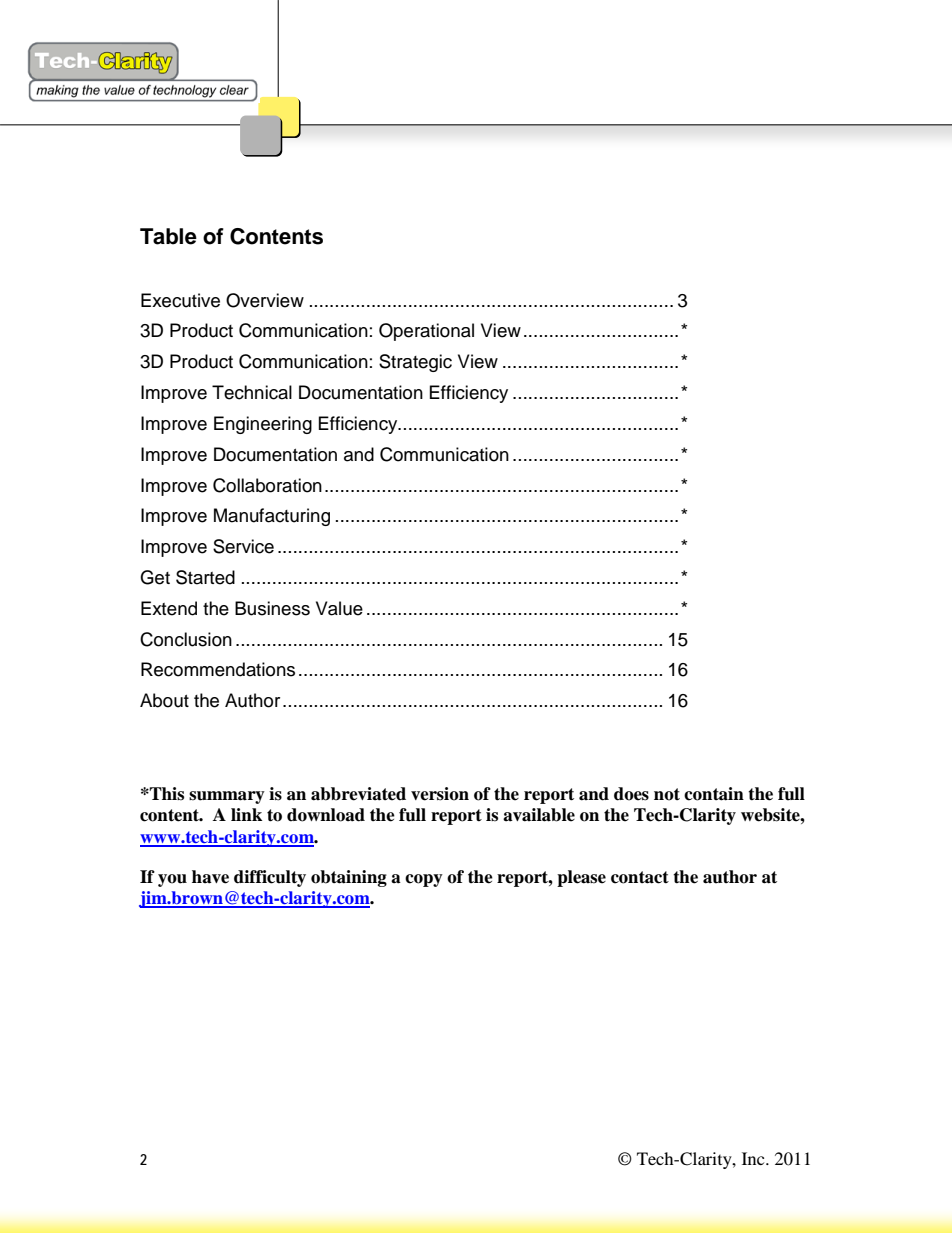 The height and width of the page is (1233, 952). What do you see at coordinates (246, 814) in the page?
I see `link` at bounding box center [246, 814].
